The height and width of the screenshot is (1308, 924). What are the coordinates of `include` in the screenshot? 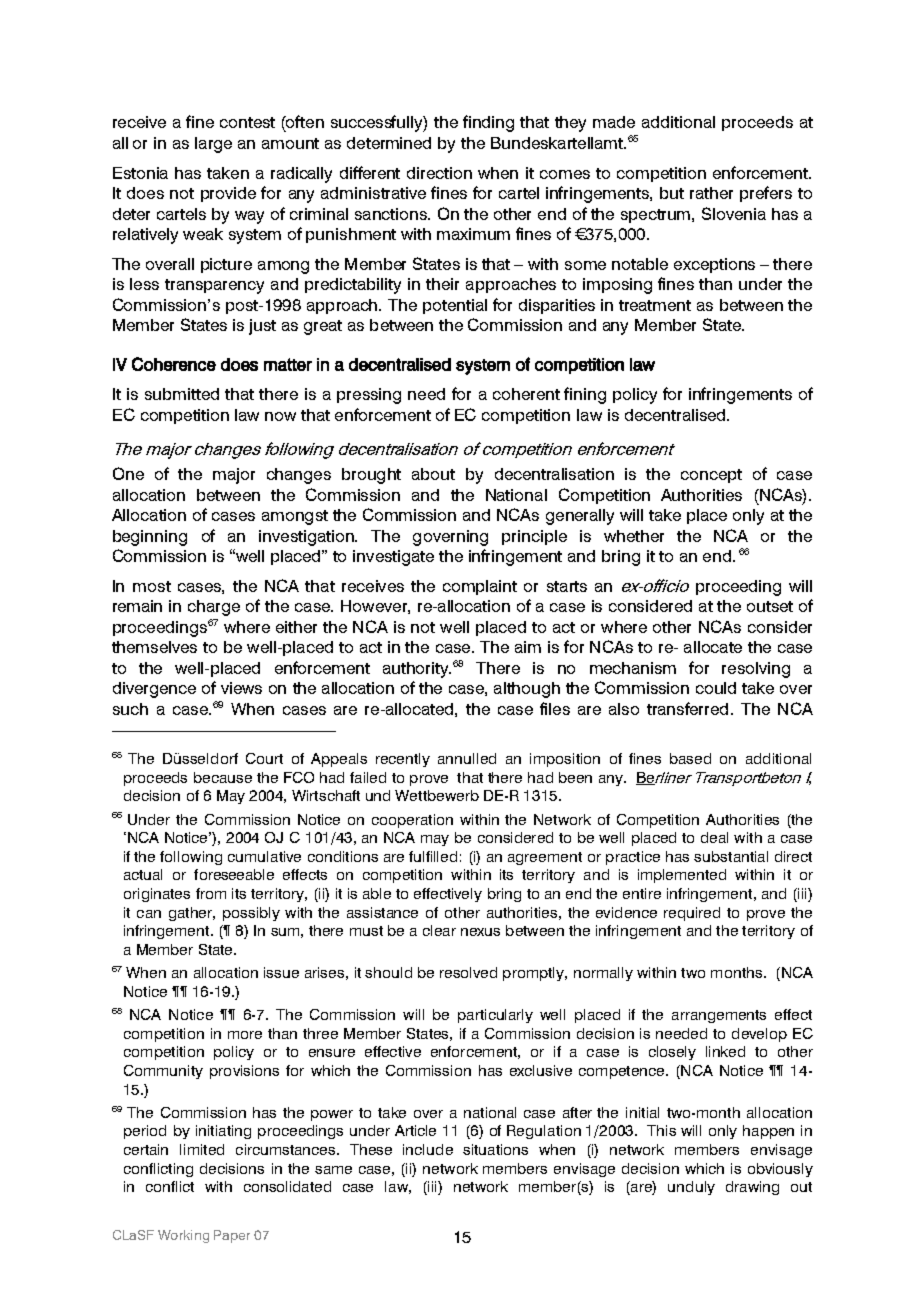 It's located at (428, 1149).
